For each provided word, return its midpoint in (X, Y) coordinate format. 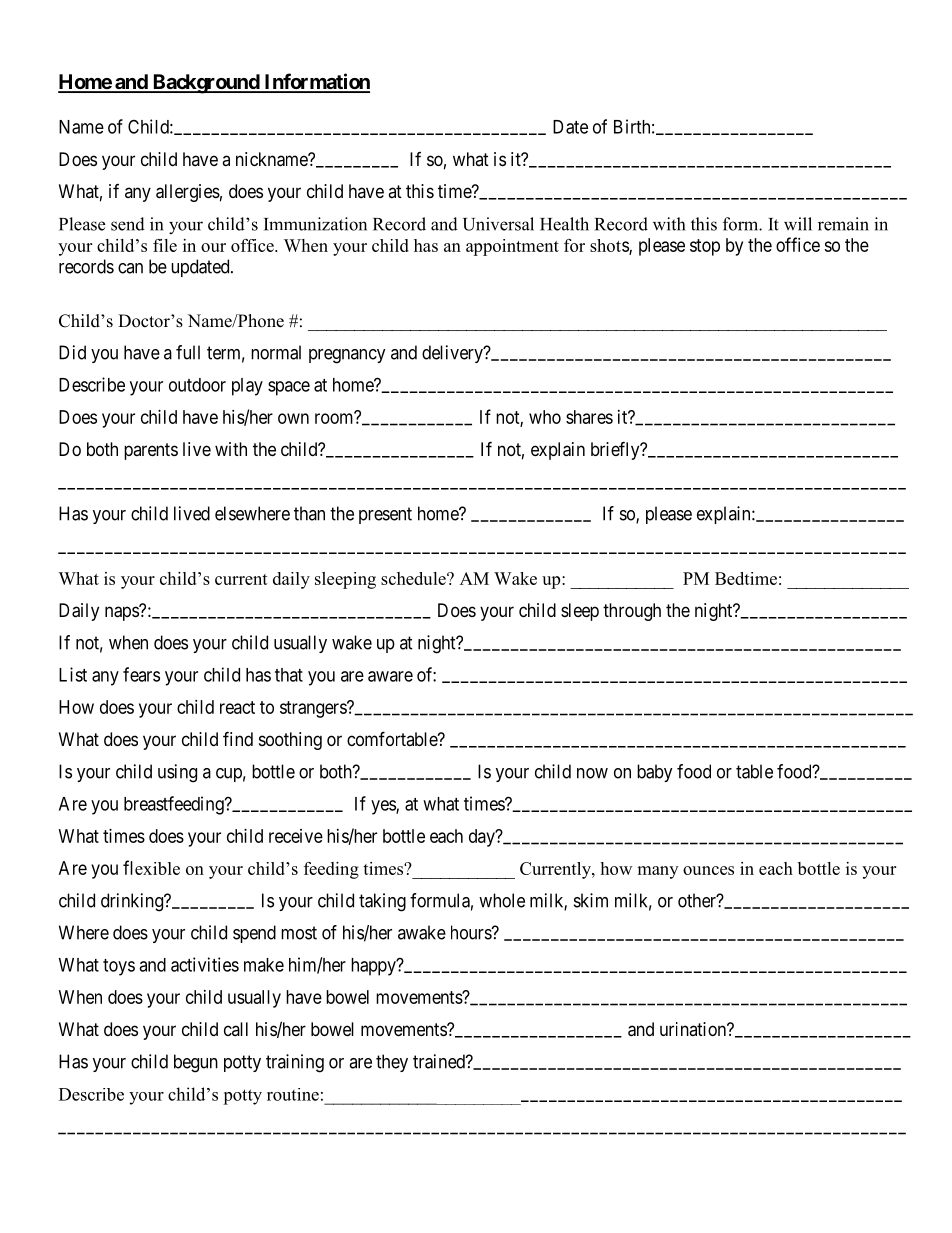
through (632, 612)
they (392, 1063)
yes (384, 807)
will (798, 224)
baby (655, 773)
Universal (498, 224)
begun (196, 1063)
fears (141, 674)
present (385, 515)
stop (705, 247)
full (188, 352)
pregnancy (347, 356)
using (177, 773)
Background (205, 84)
